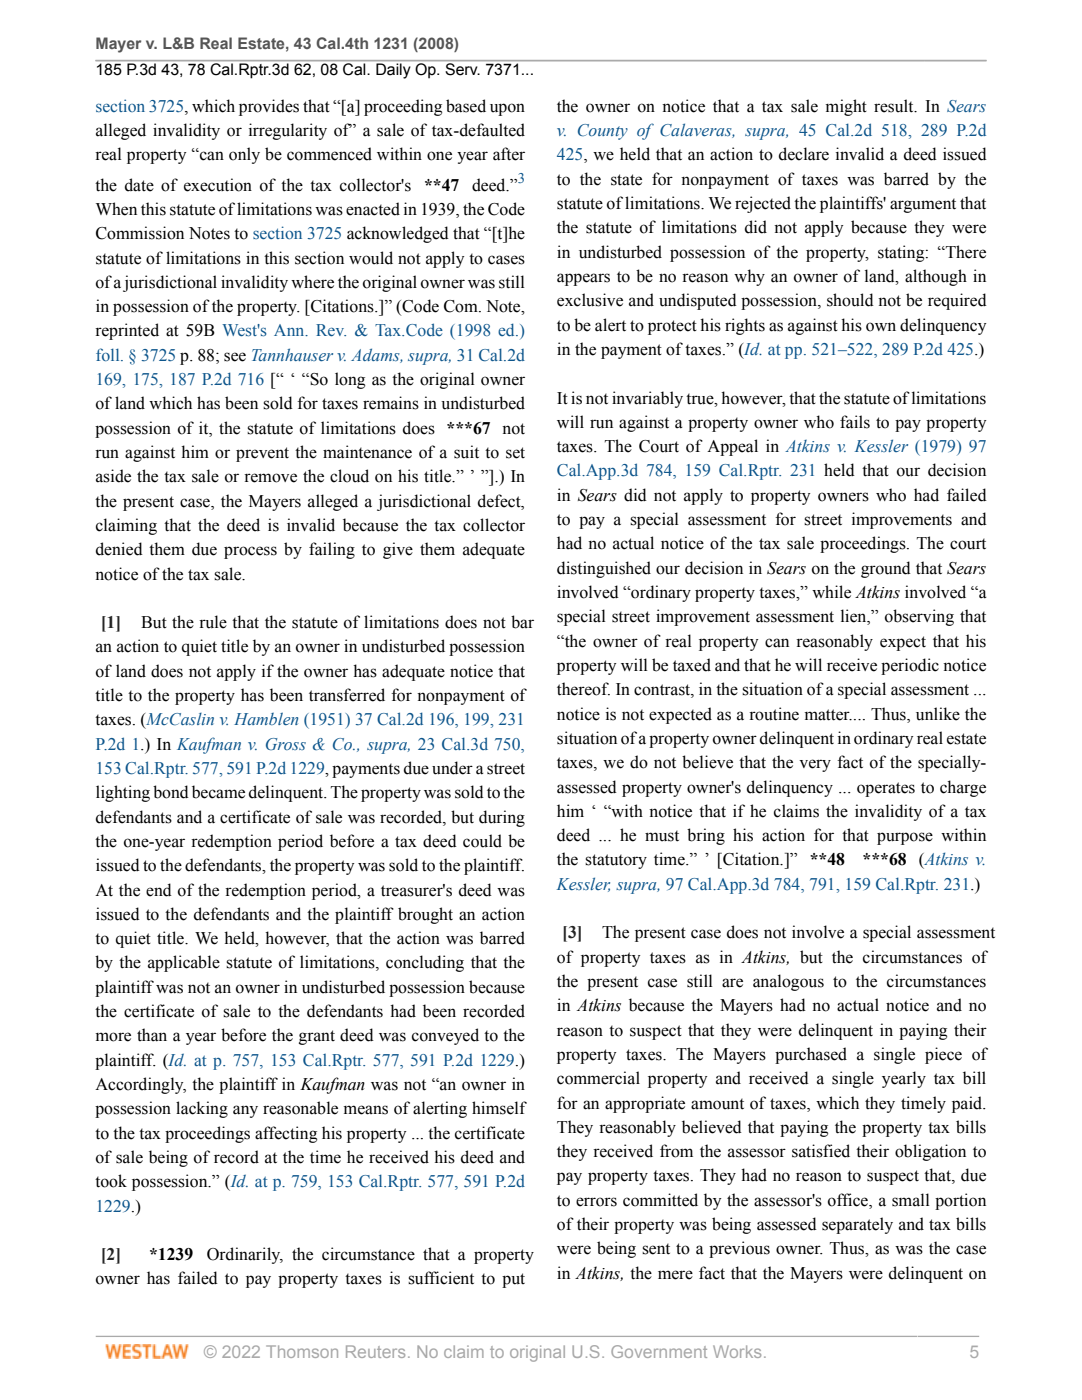 This screenshot has height=1400, width=1082. I want to click on upon, so click(507, 109).
